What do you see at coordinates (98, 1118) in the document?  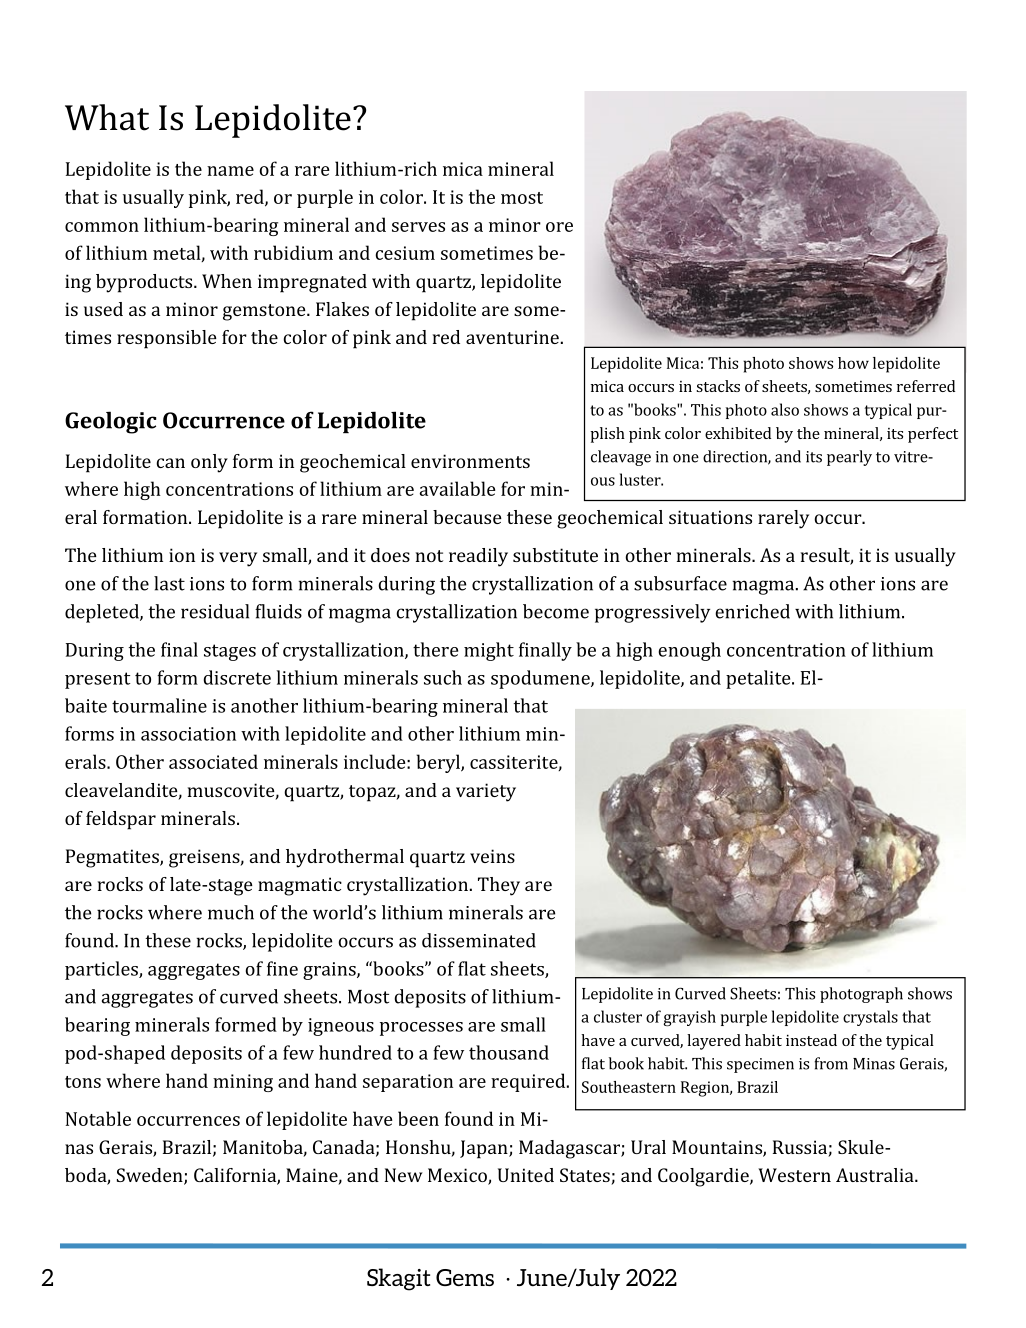 I see `Notable` at bounding box center [98, 1118].
